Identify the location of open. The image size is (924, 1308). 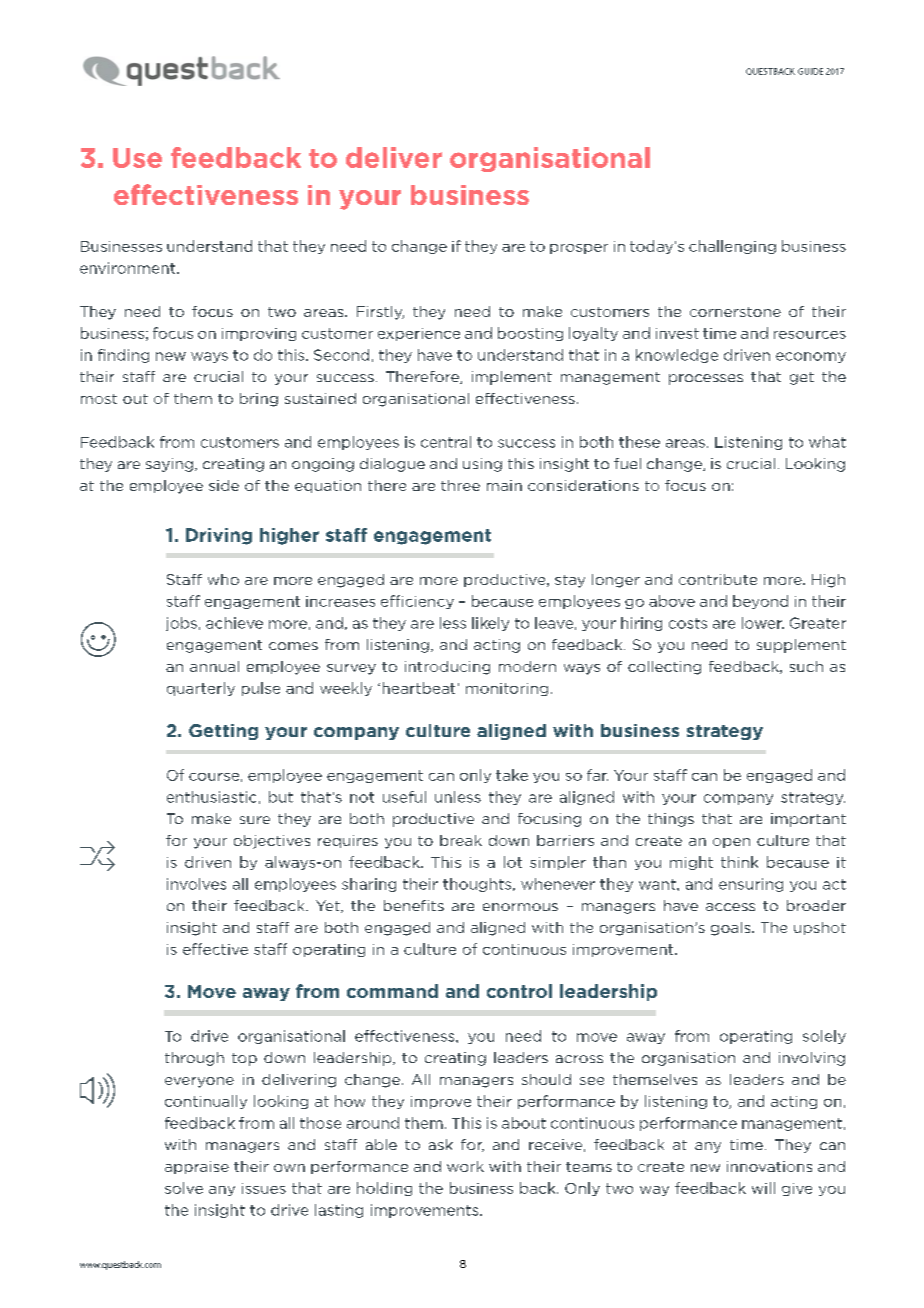
(731, 843).
